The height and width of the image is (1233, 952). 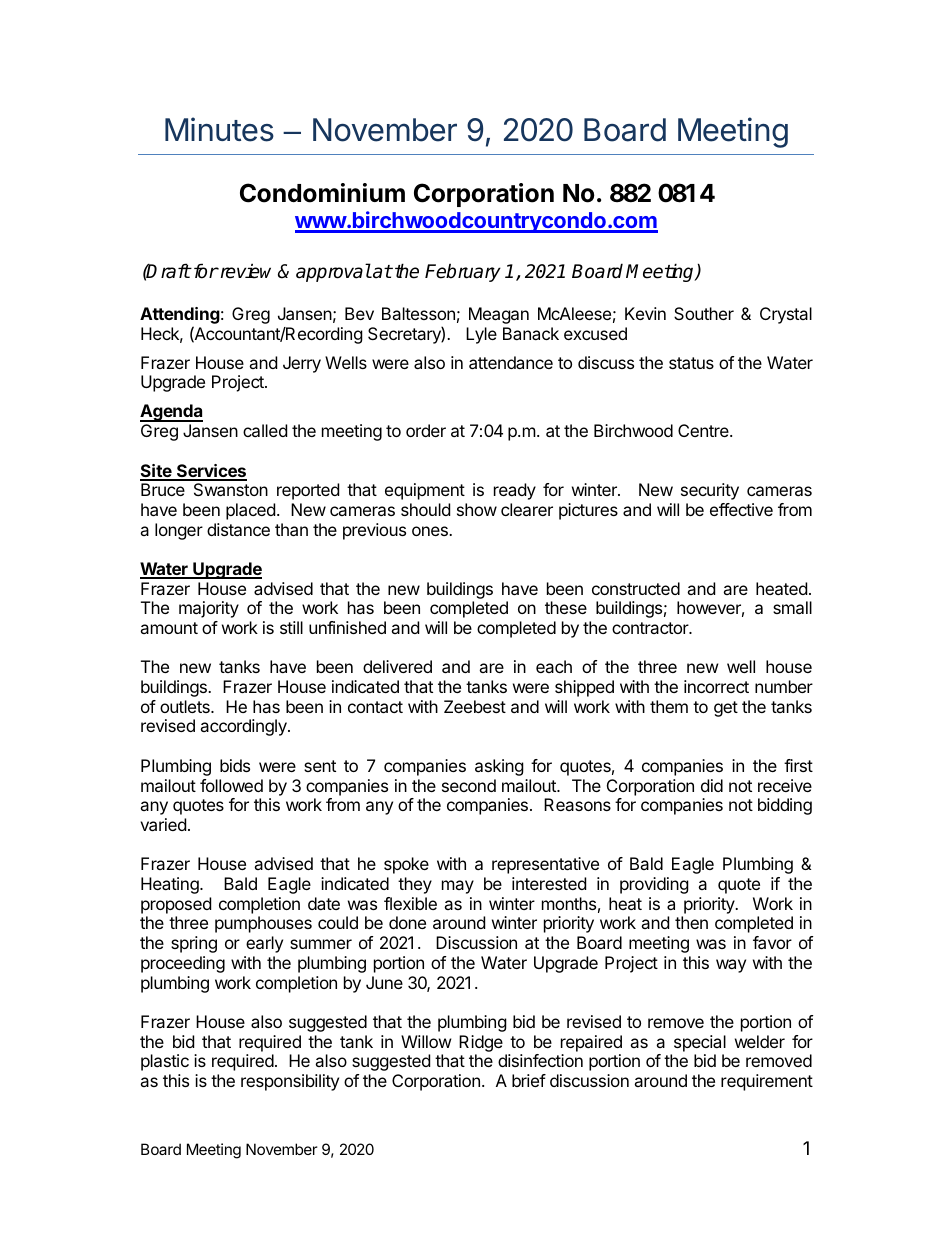 I want to click on status, so click(x=691, y=363).
